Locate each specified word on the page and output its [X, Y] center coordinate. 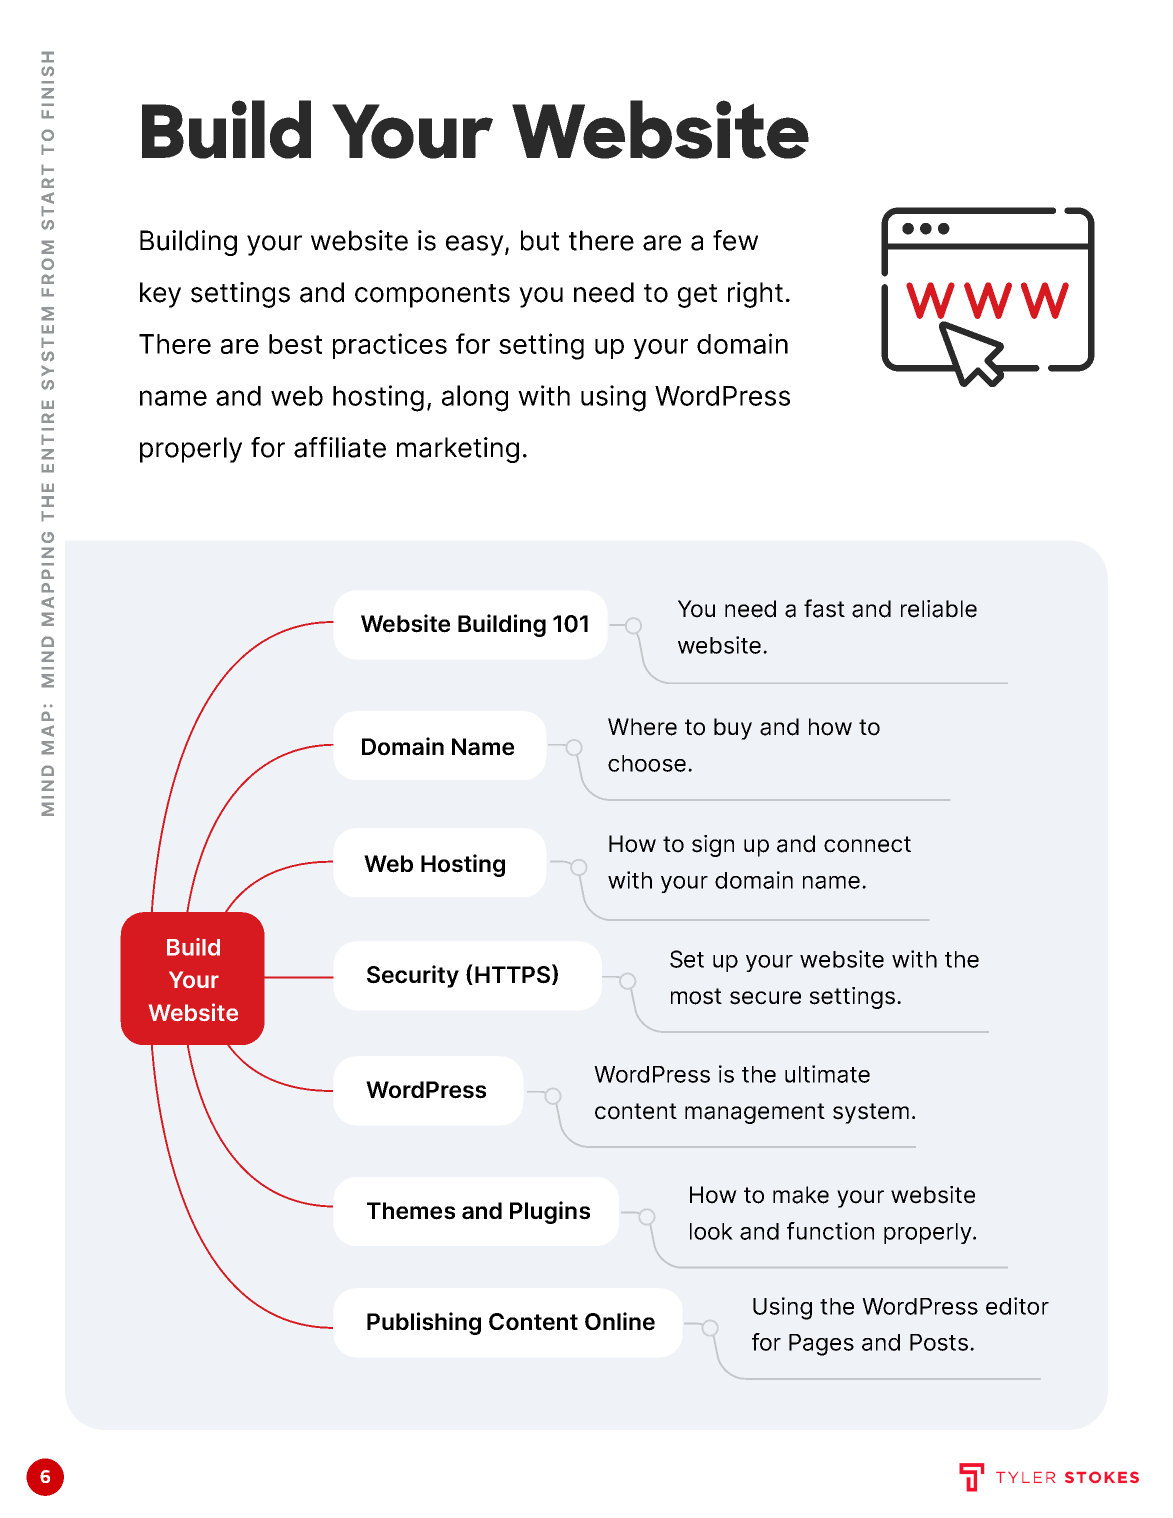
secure [765, 998]
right [755, 295]
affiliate [340, 447]
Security [413, 976]
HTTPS [512, 975]
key [160, 295]
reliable [939, 609]
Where [642, 727]
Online [620, 1321]
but [540, 240]
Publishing [424, 1323]
